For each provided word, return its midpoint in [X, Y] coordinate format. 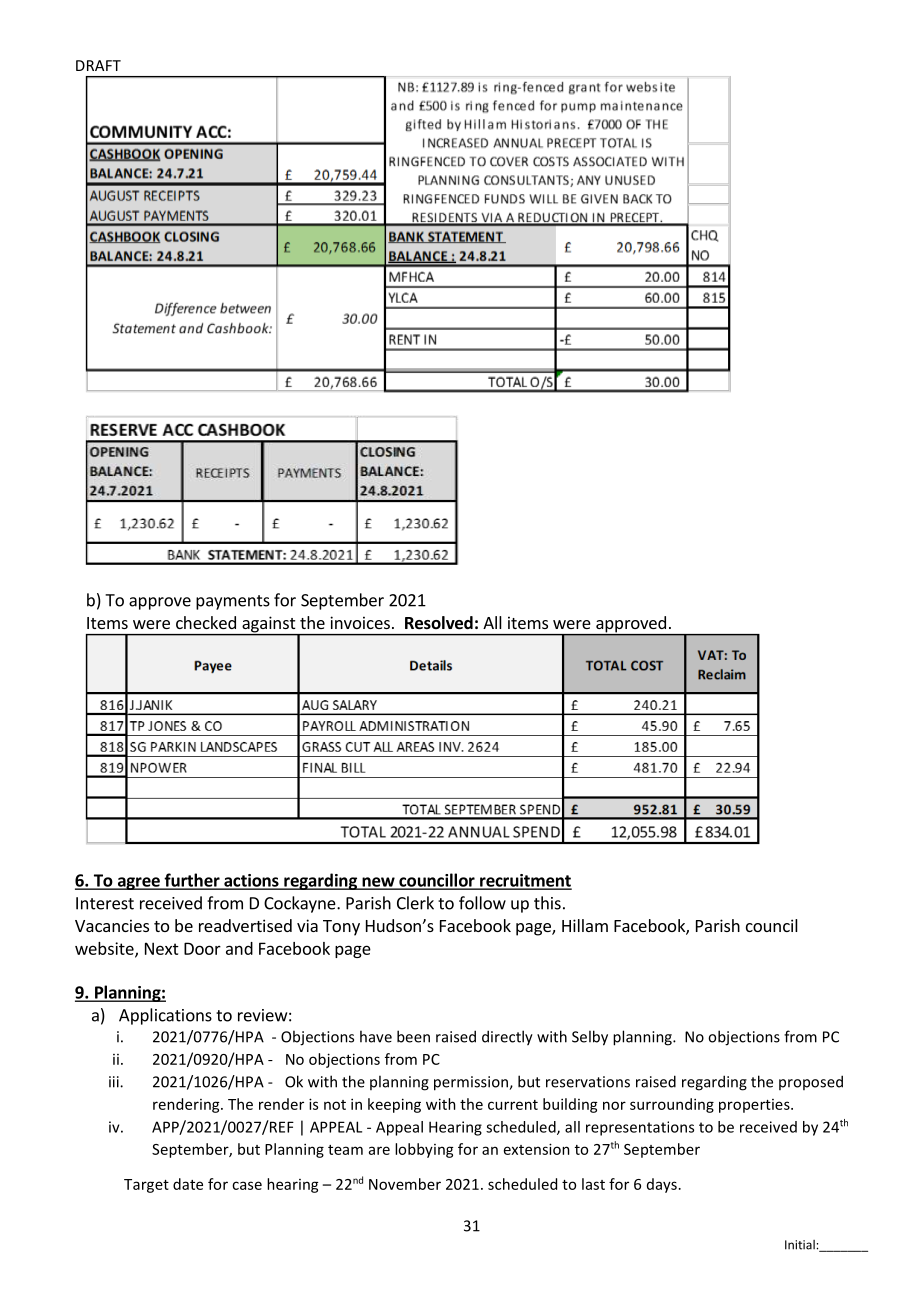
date [188, 1184]
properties [755, 1106]
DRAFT [98, 65]
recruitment [525, 881]
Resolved [439, 623]
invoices [360, 622]
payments [233, 602]
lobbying [424, 1150]
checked [206, 622]
